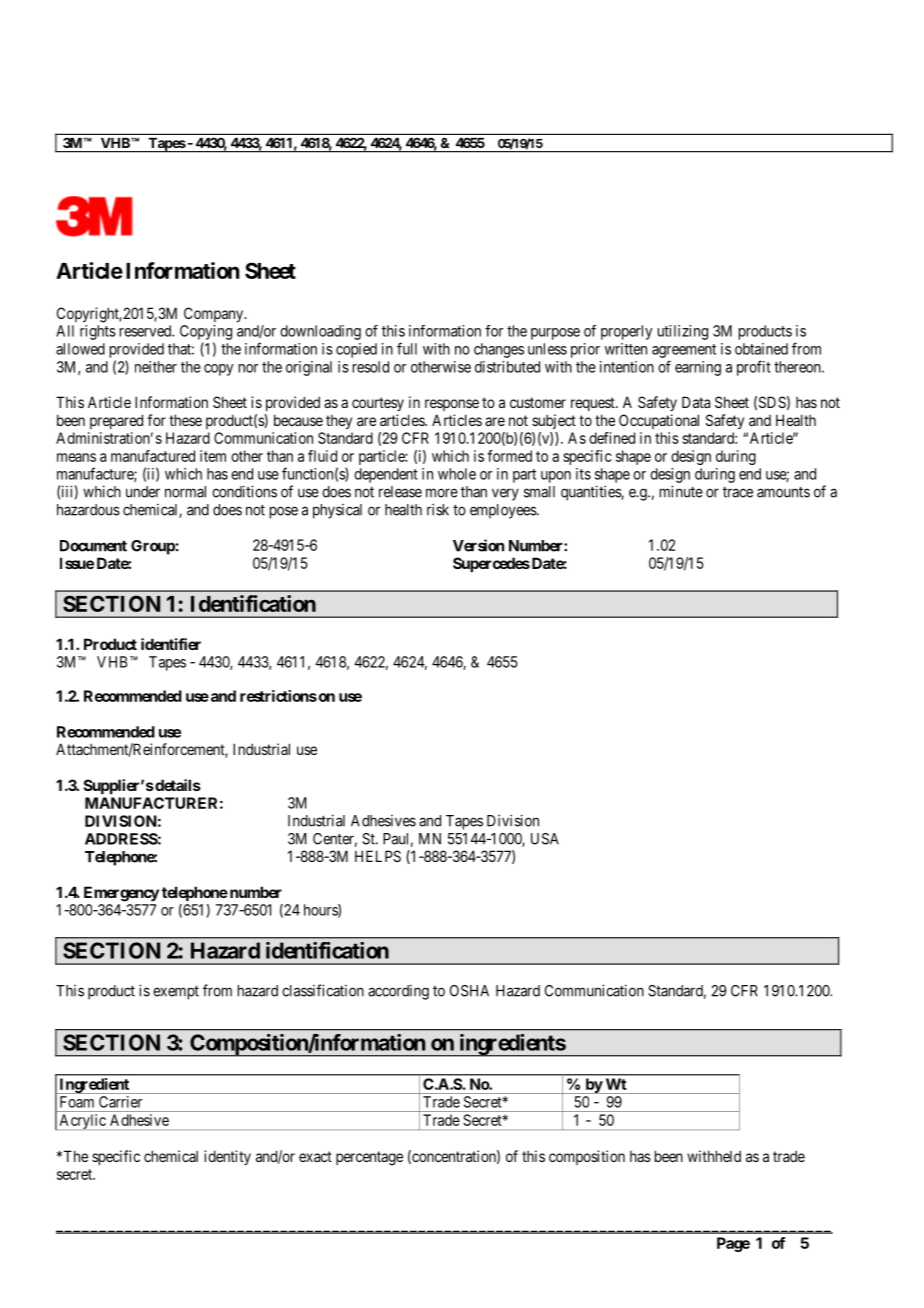 The width and height of the screenshot is (924, 1308). I want to click on utilizing, so click(683, 332).
